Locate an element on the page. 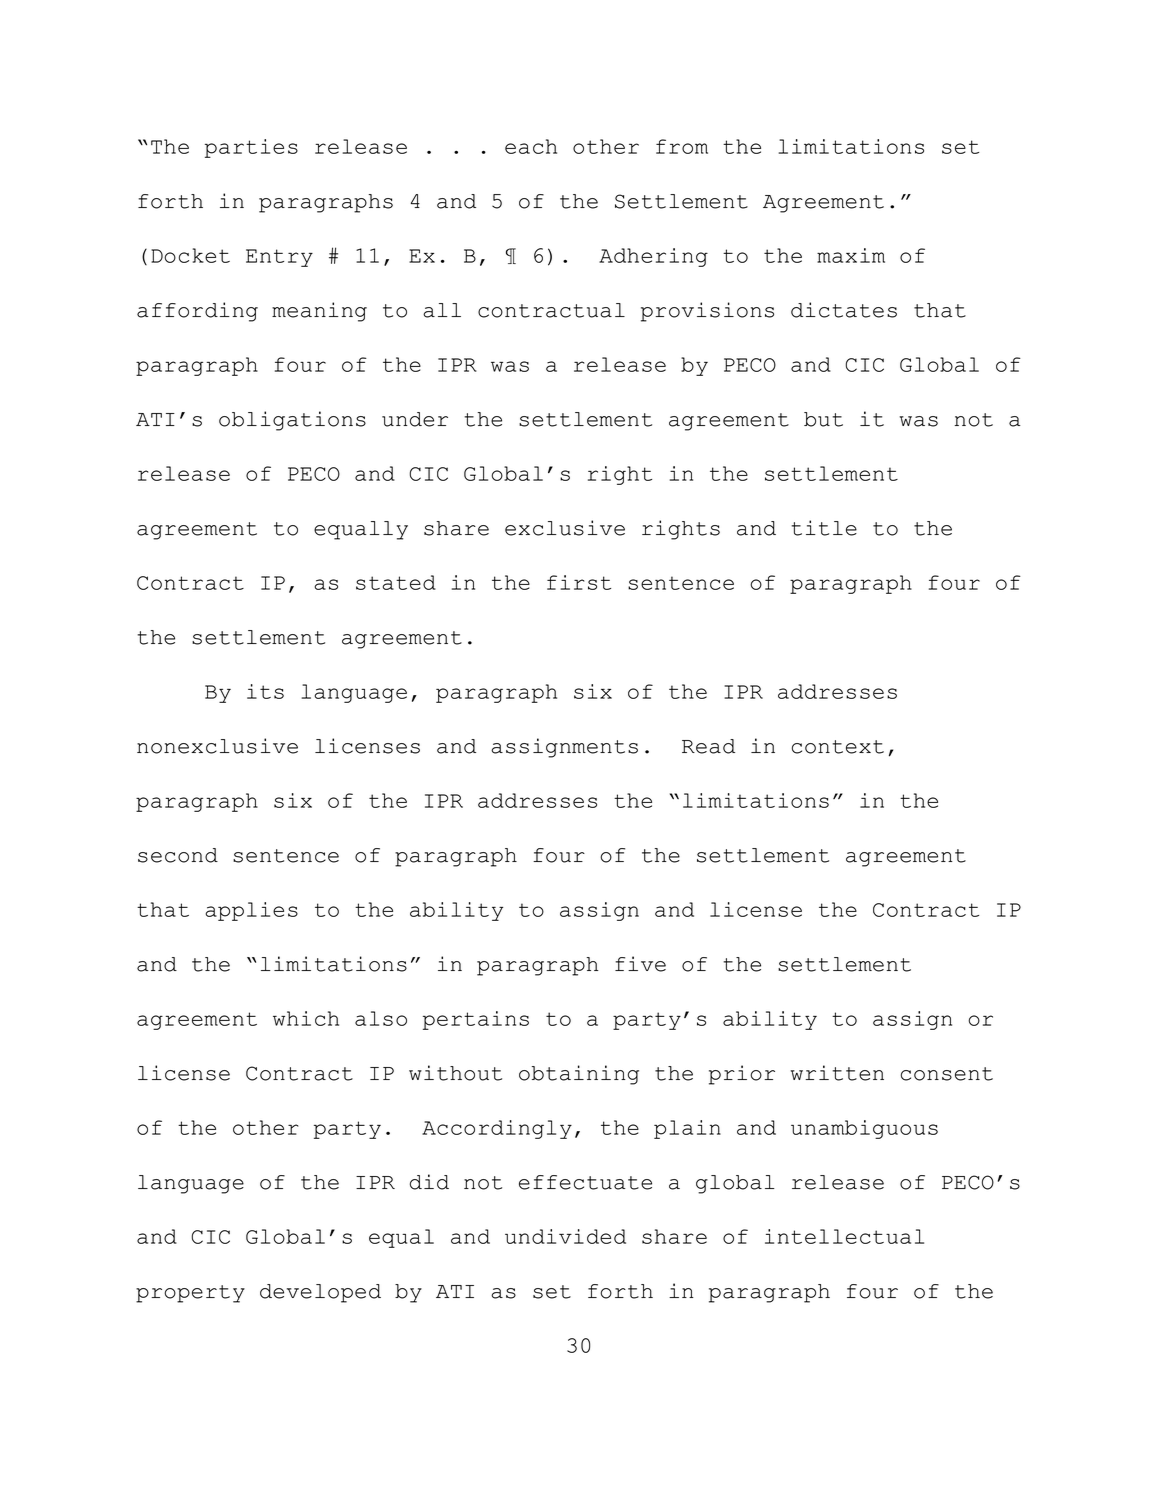  first is located at coordinates (579, 582).
